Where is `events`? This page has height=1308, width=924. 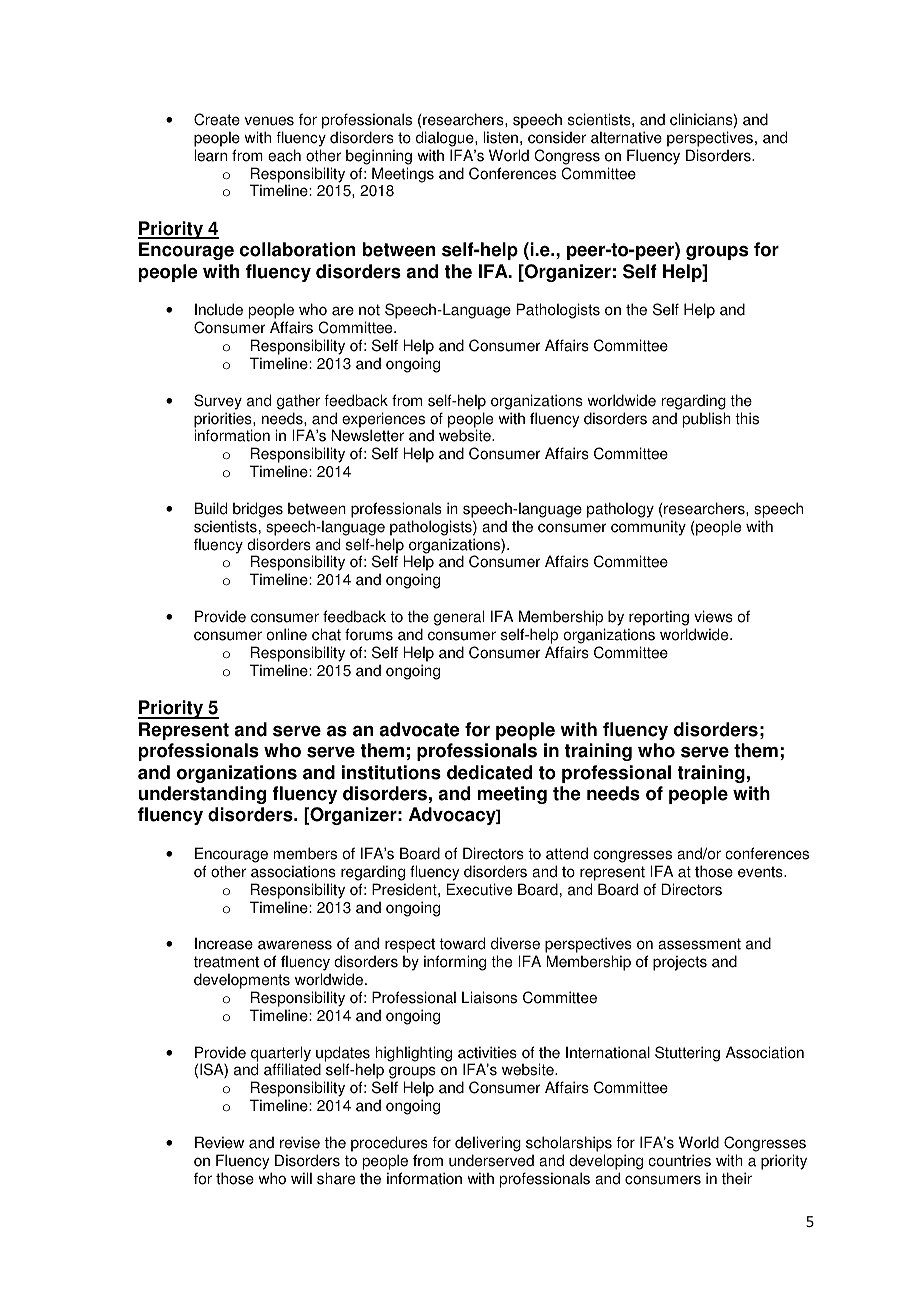 events is located at coordinates (761, 872).
